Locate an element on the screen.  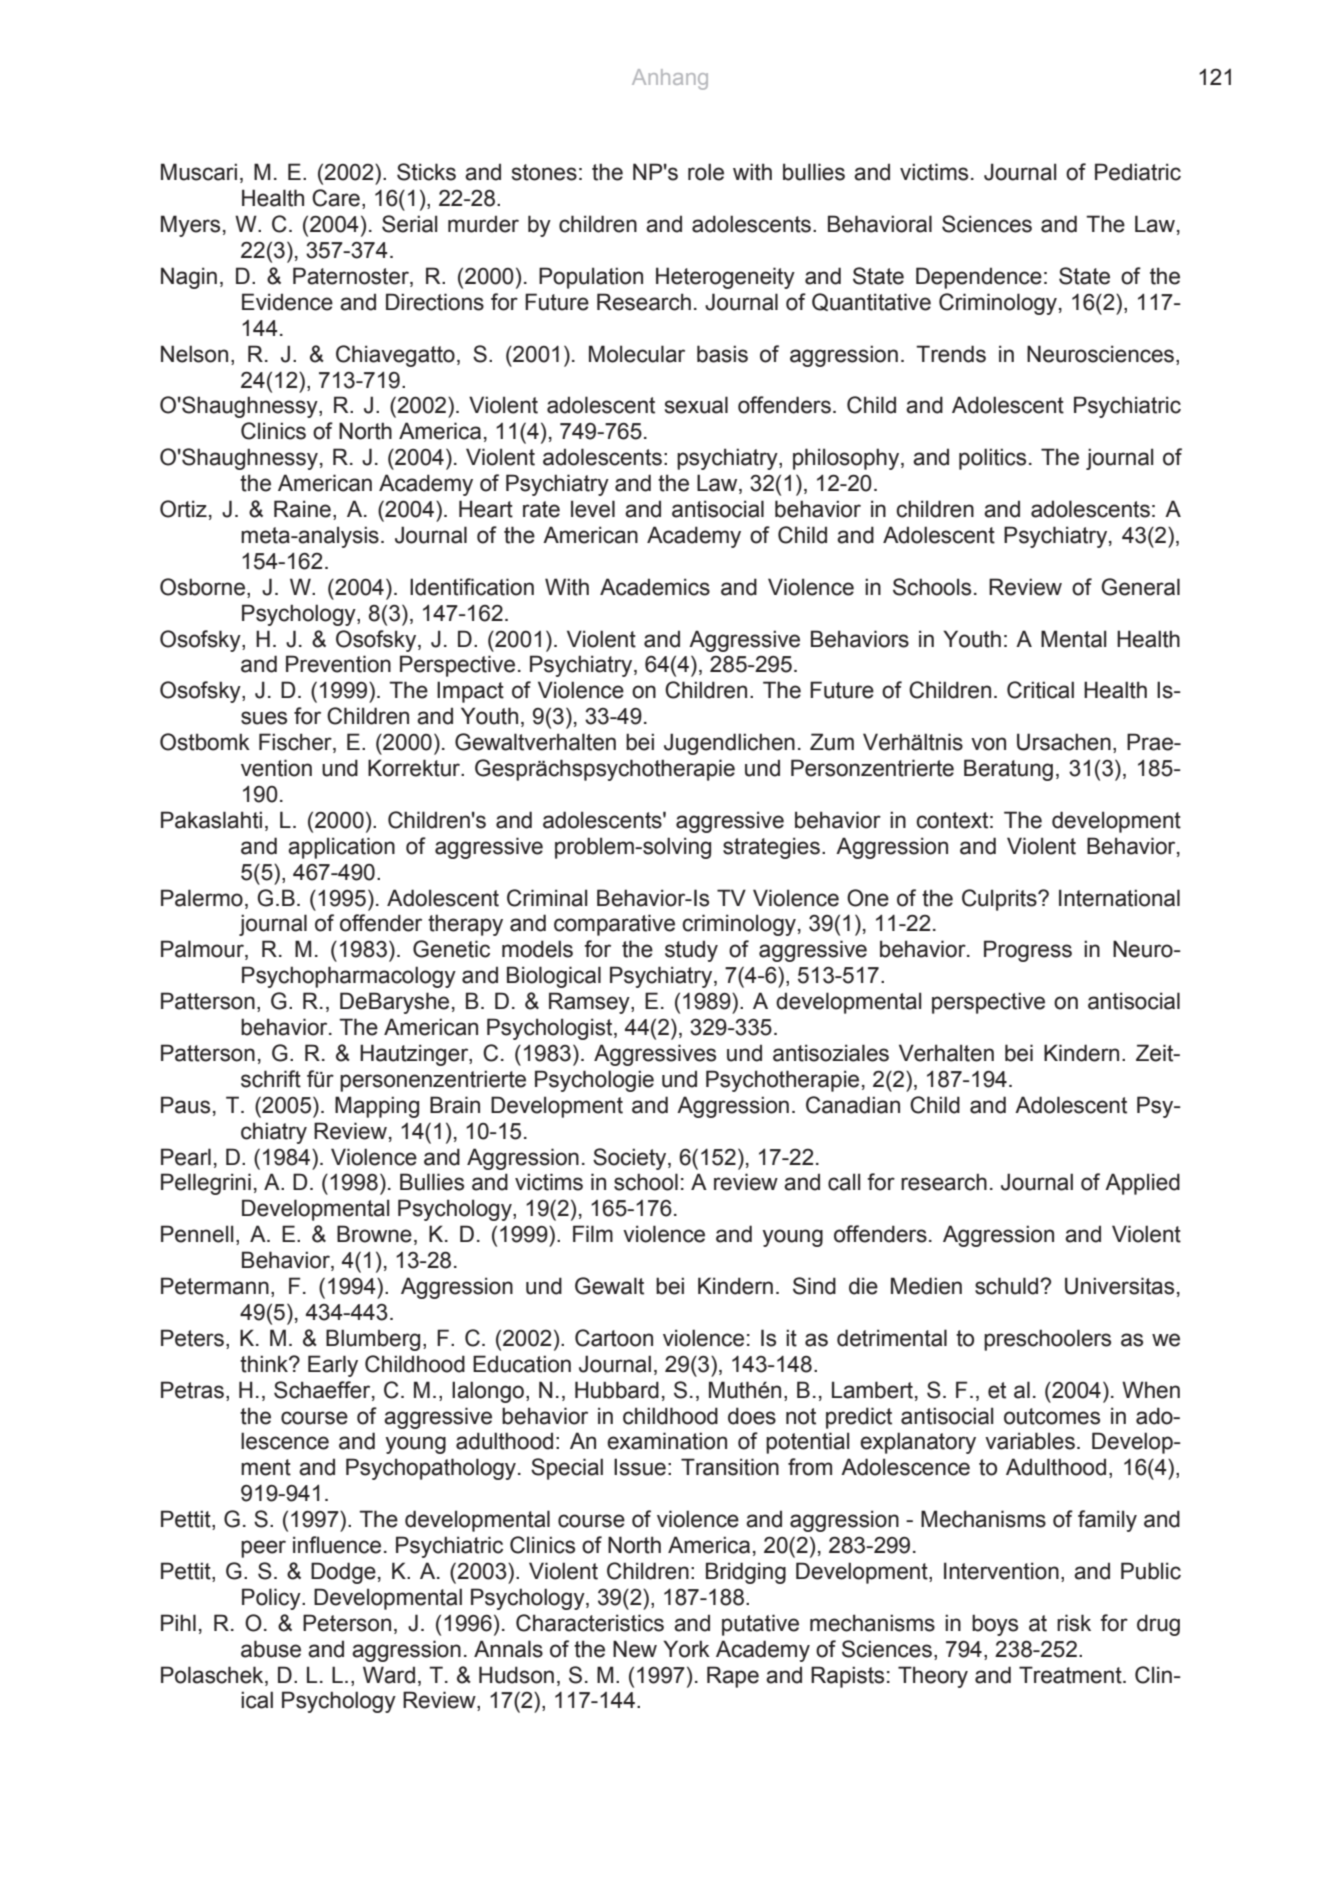
Dependence is located at coordinates (979, 278).
